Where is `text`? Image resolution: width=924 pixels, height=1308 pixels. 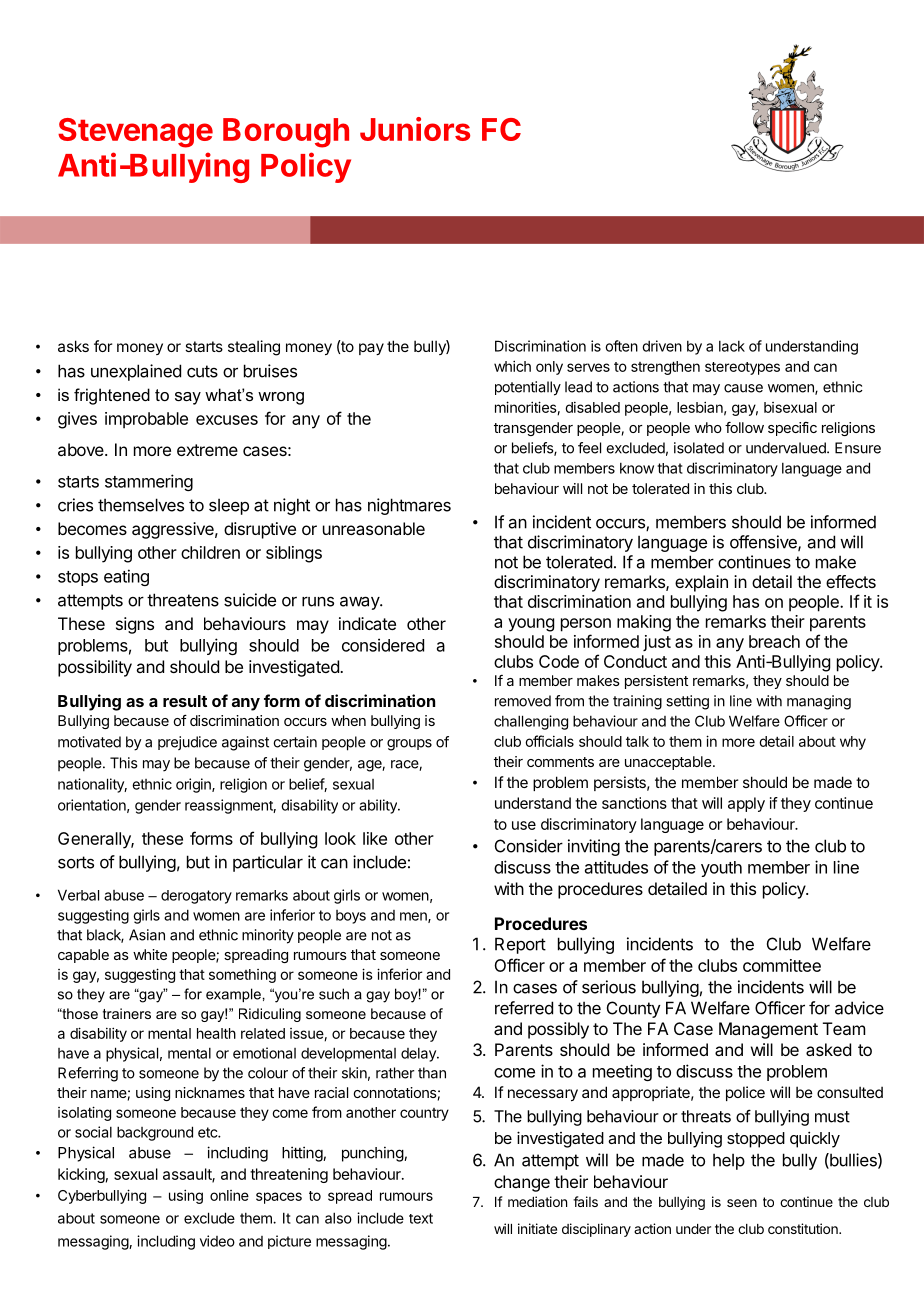
text is located at coordinates (421, 1218).
